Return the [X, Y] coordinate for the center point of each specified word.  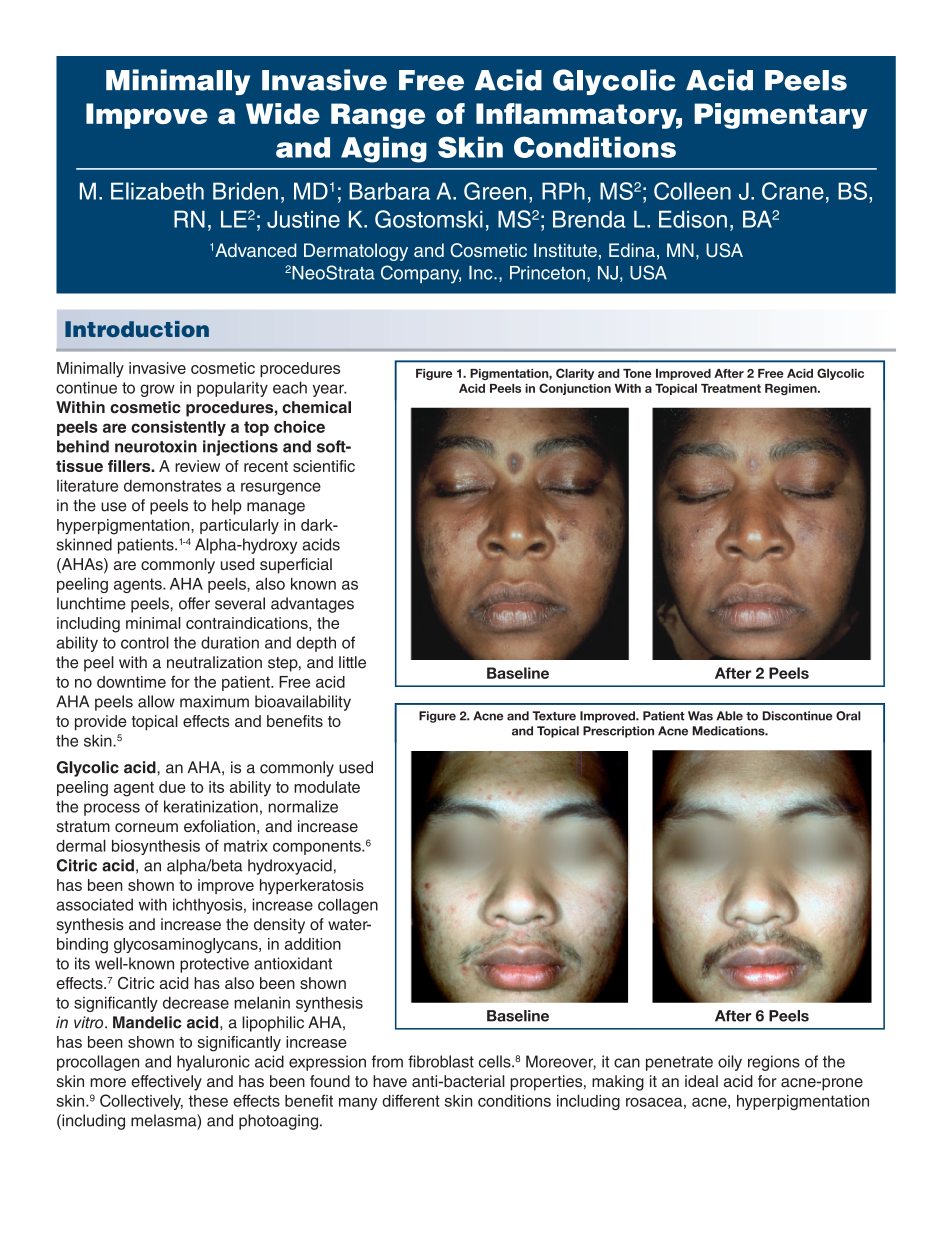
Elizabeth [157, 191]
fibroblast [441, 1061]
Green [495, 191]
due [172, 787]
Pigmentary [781, 116]
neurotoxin [156, 446]
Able [729, 716]
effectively [166, 1083]
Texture [554, 716]
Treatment [731, 388]
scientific [324, 466]
